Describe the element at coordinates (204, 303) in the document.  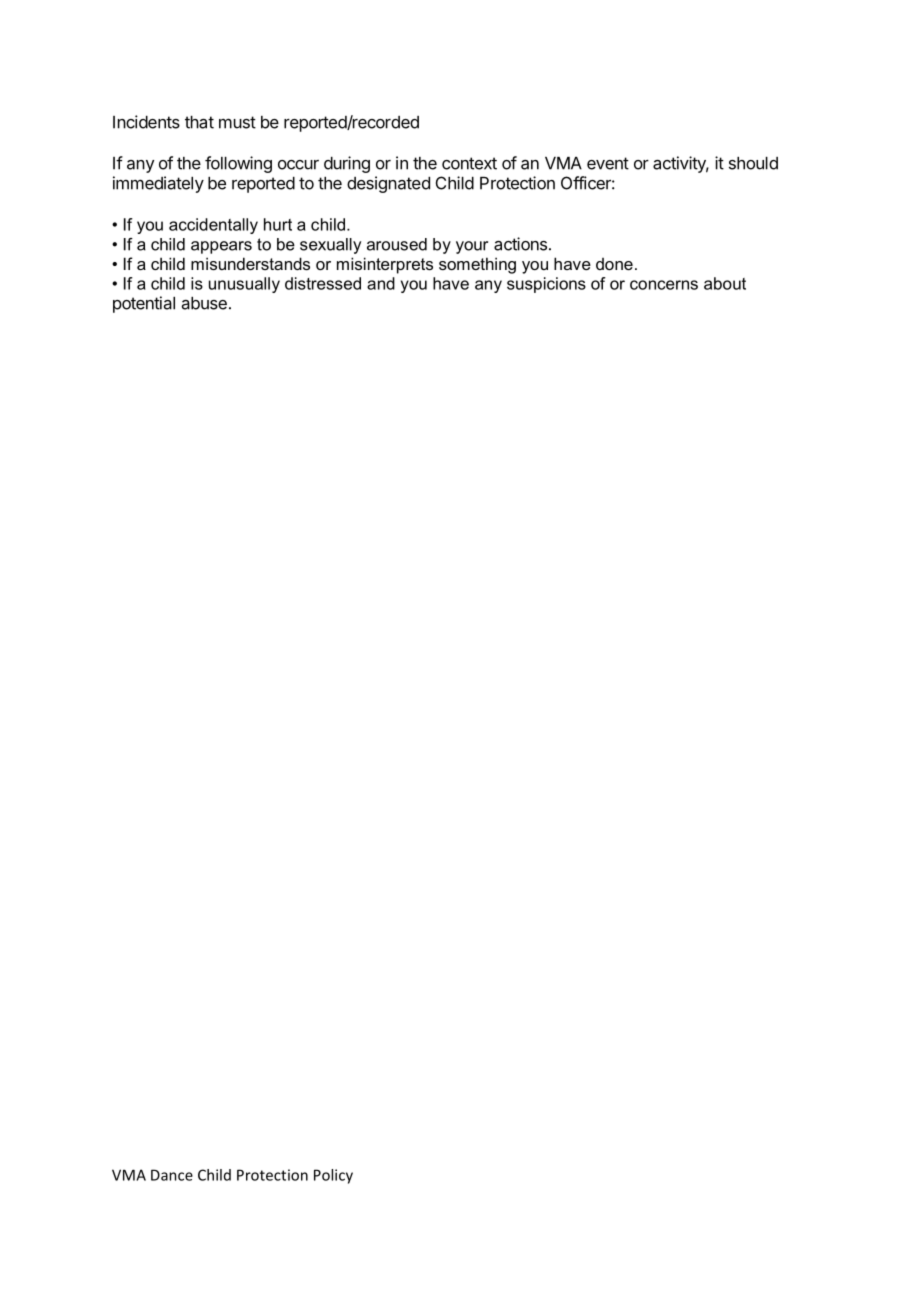
I see `abuse` at that location.
